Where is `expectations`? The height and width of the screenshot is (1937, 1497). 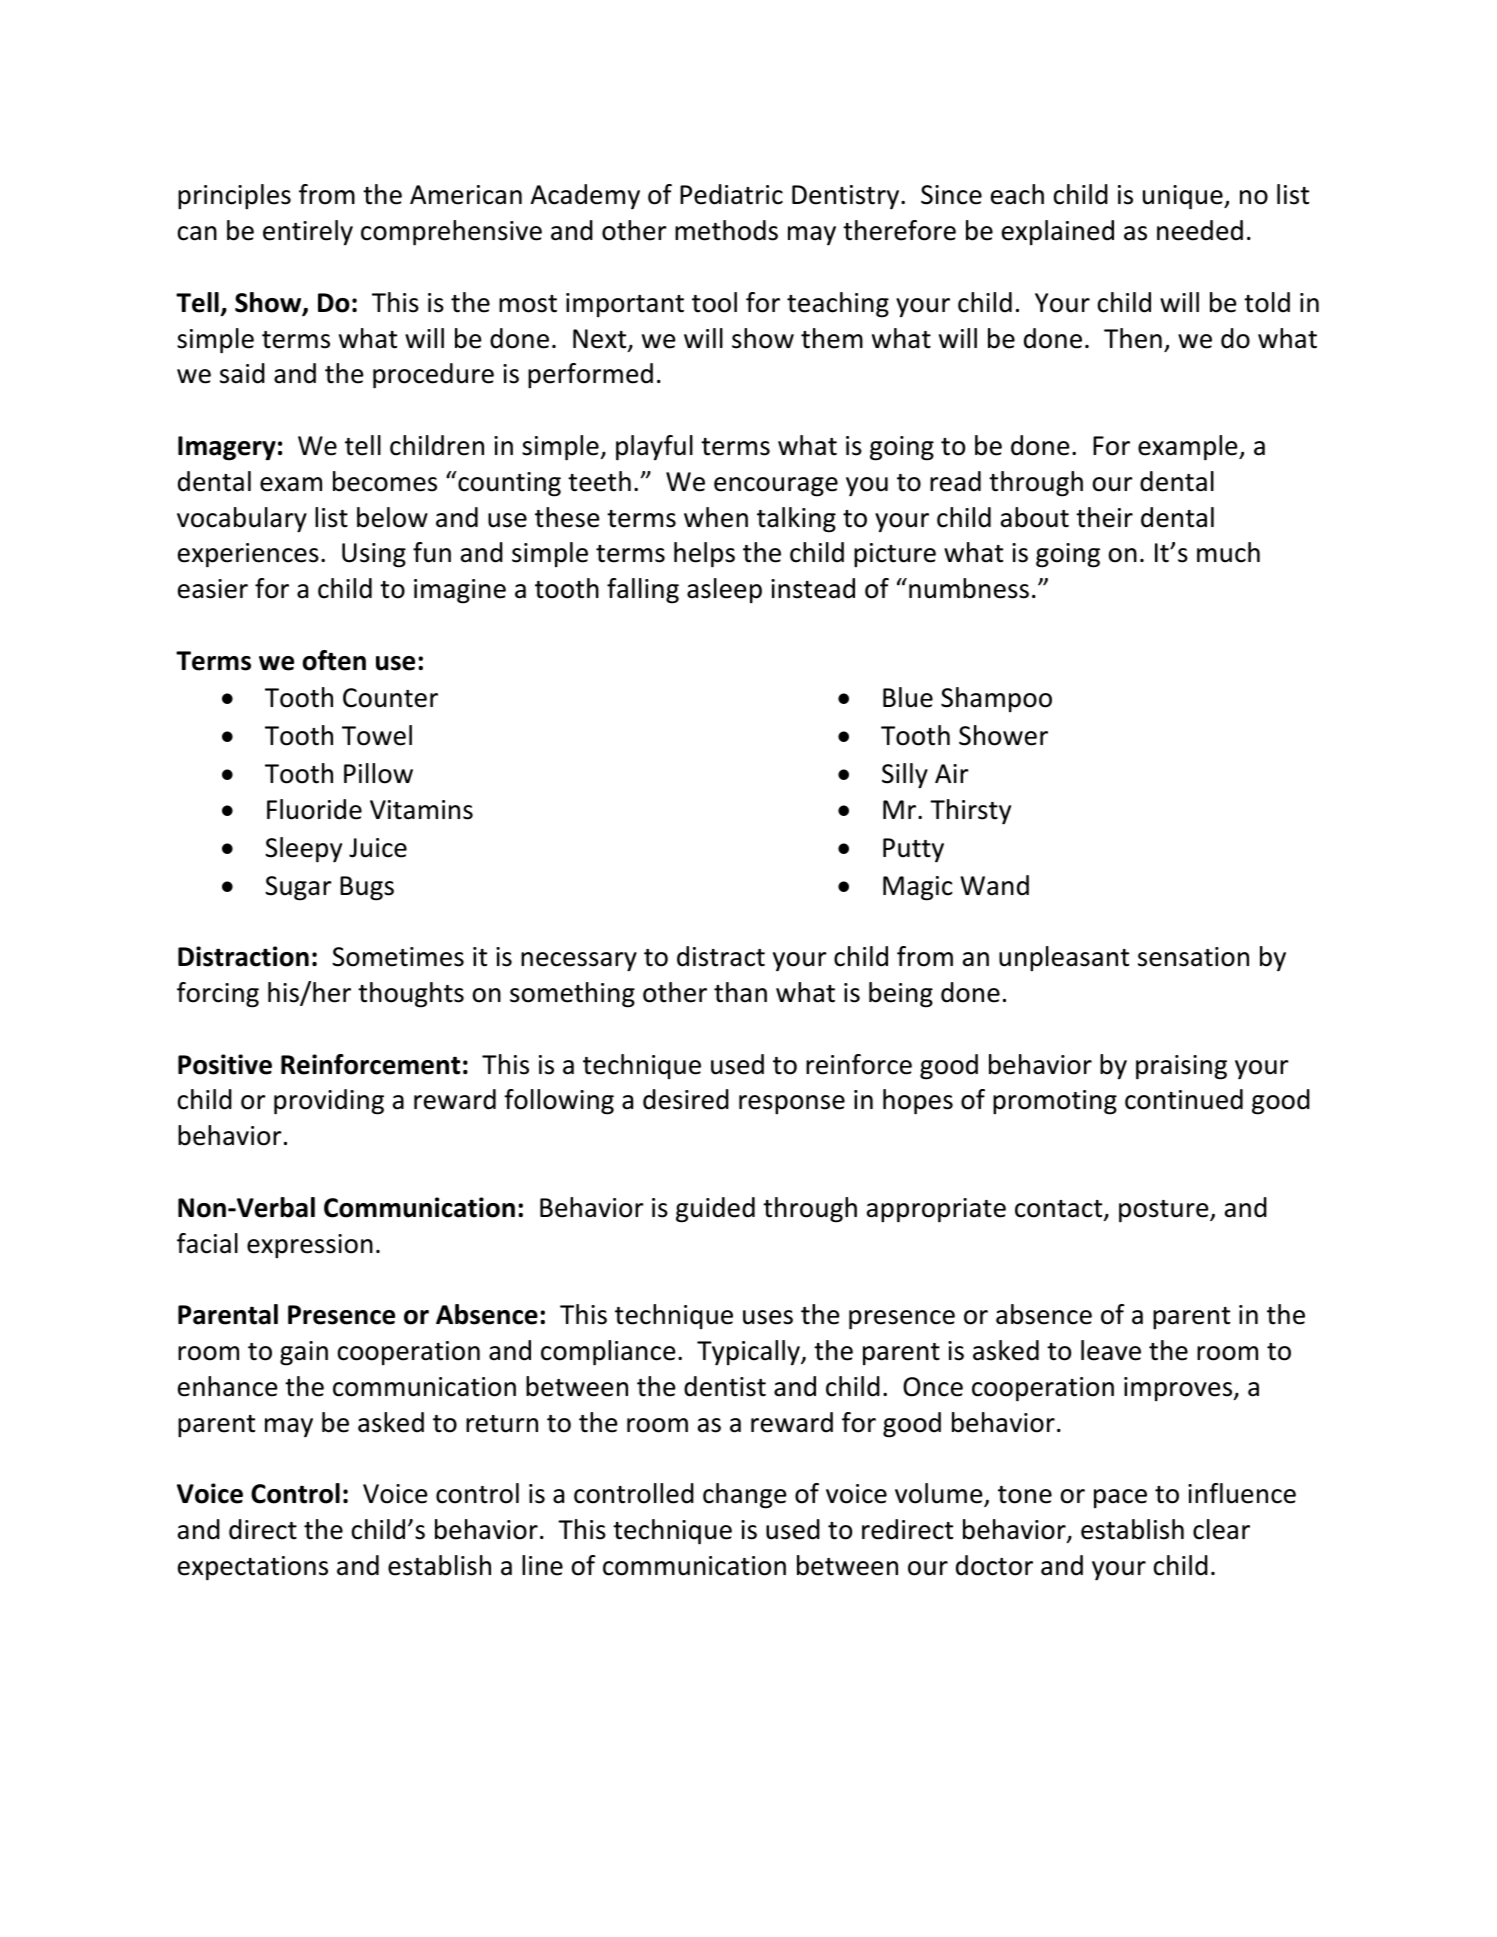 expectations is located at coordinates (253, 1568).
